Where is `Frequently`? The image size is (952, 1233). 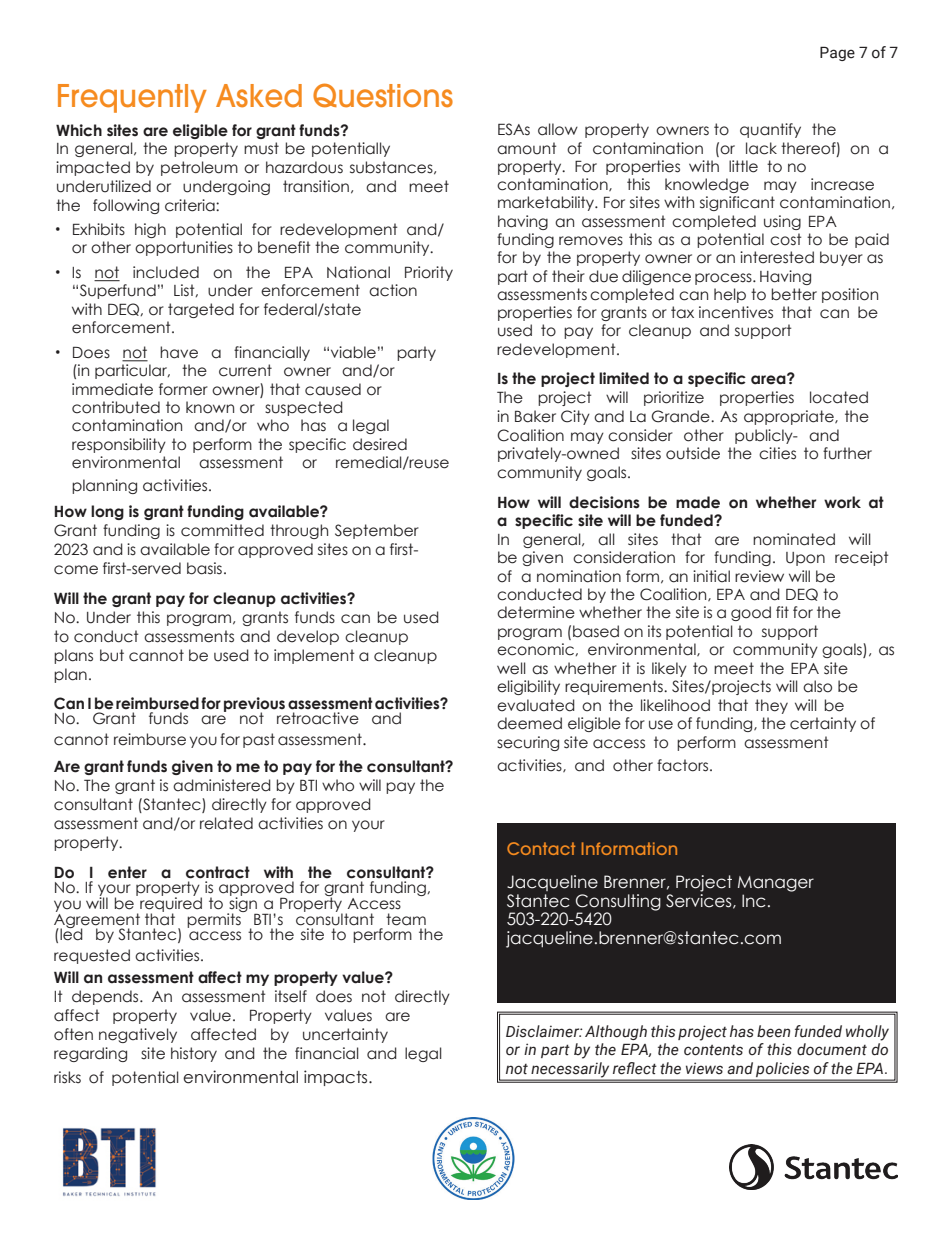 Frequently is located at coordinates (132, 98).
